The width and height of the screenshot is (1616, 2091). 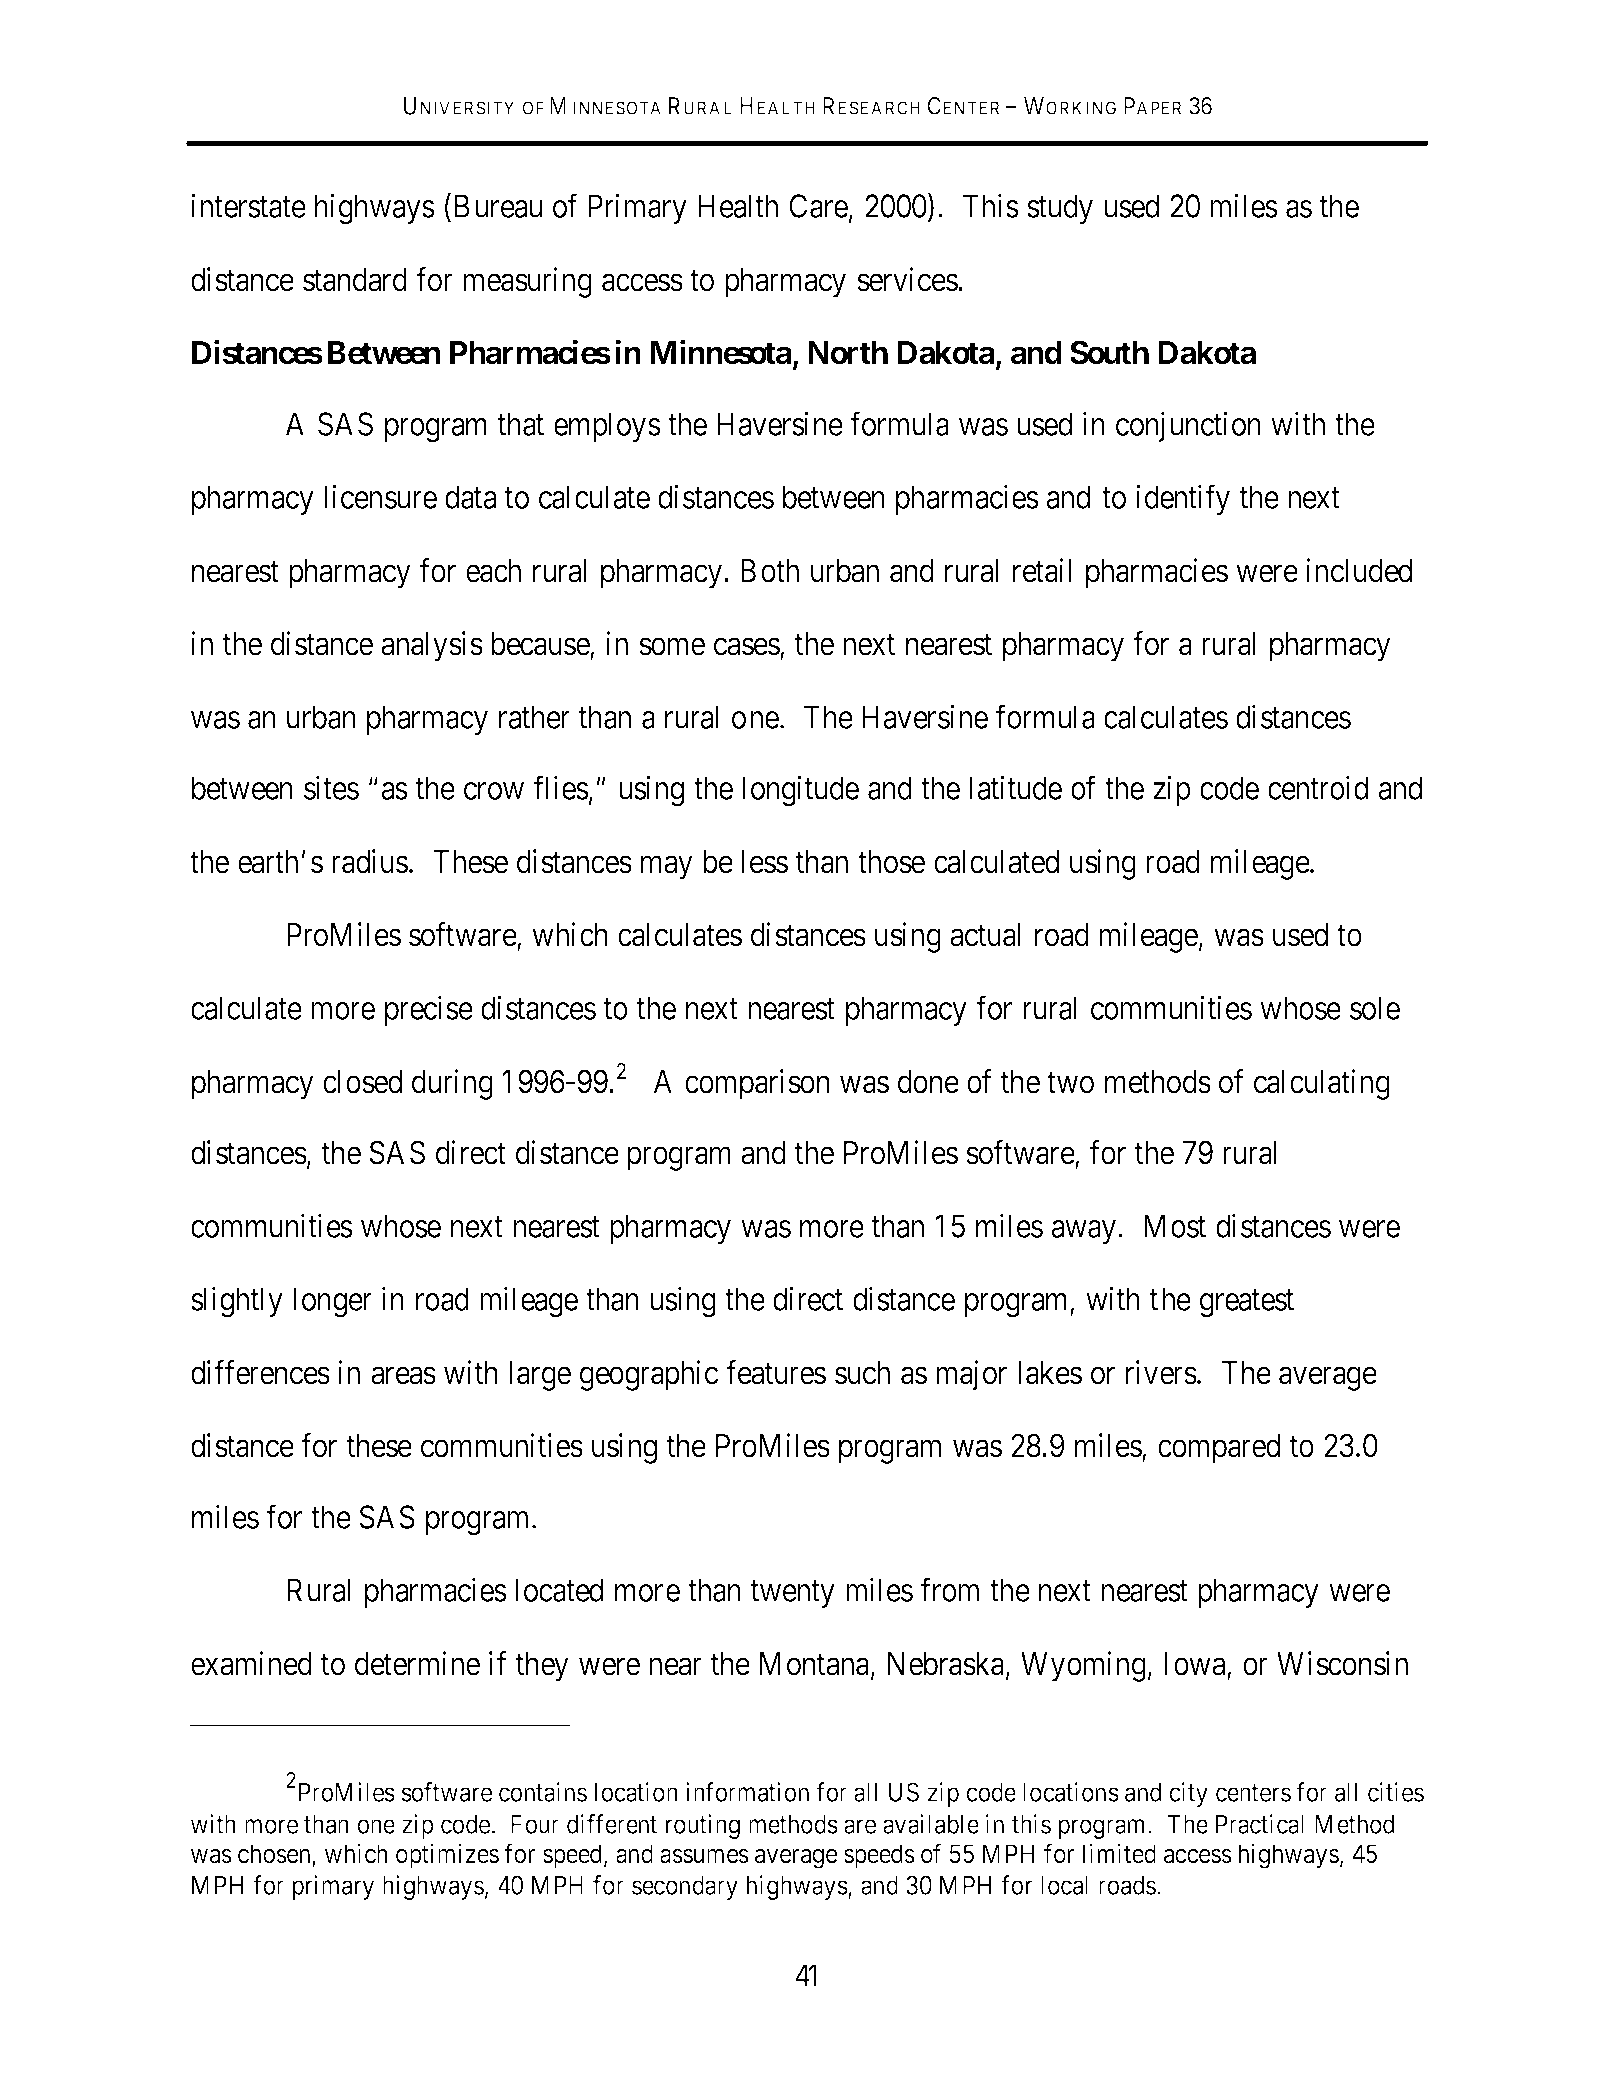 I want to click on Care, so click(x=818, y=206).
